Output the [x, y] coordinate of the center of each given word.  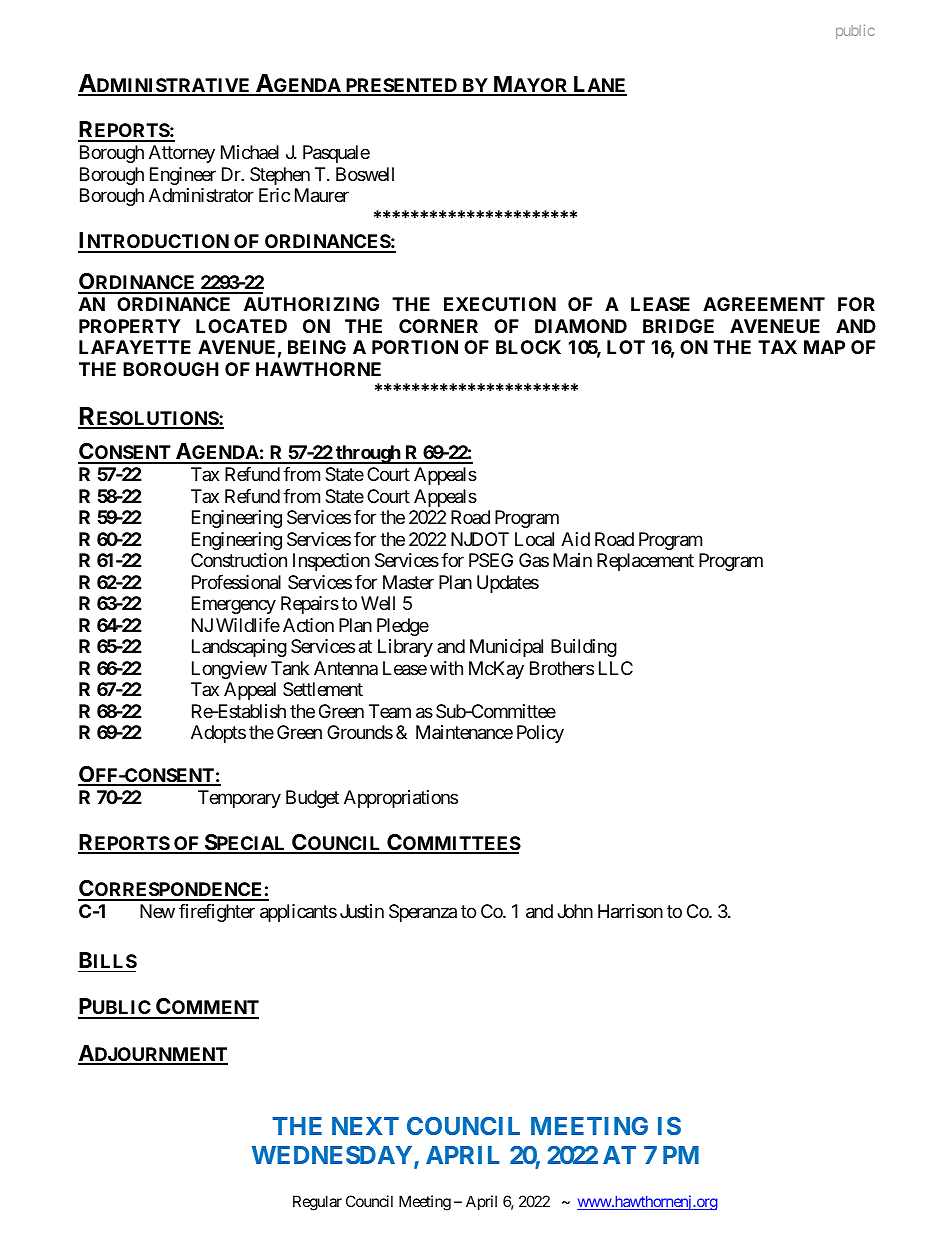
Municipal [506, 648]
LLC [616, 668]
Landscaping [239, 648]
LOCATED [241, 326]
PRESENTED [401, 86]
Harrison [630, 911]
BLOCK [528, 347]
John [575, 911]
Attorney [182, 154]
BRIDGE [678, 326]
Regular [317, 1203]
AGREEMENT [764, 304]
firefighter [217, 913]
